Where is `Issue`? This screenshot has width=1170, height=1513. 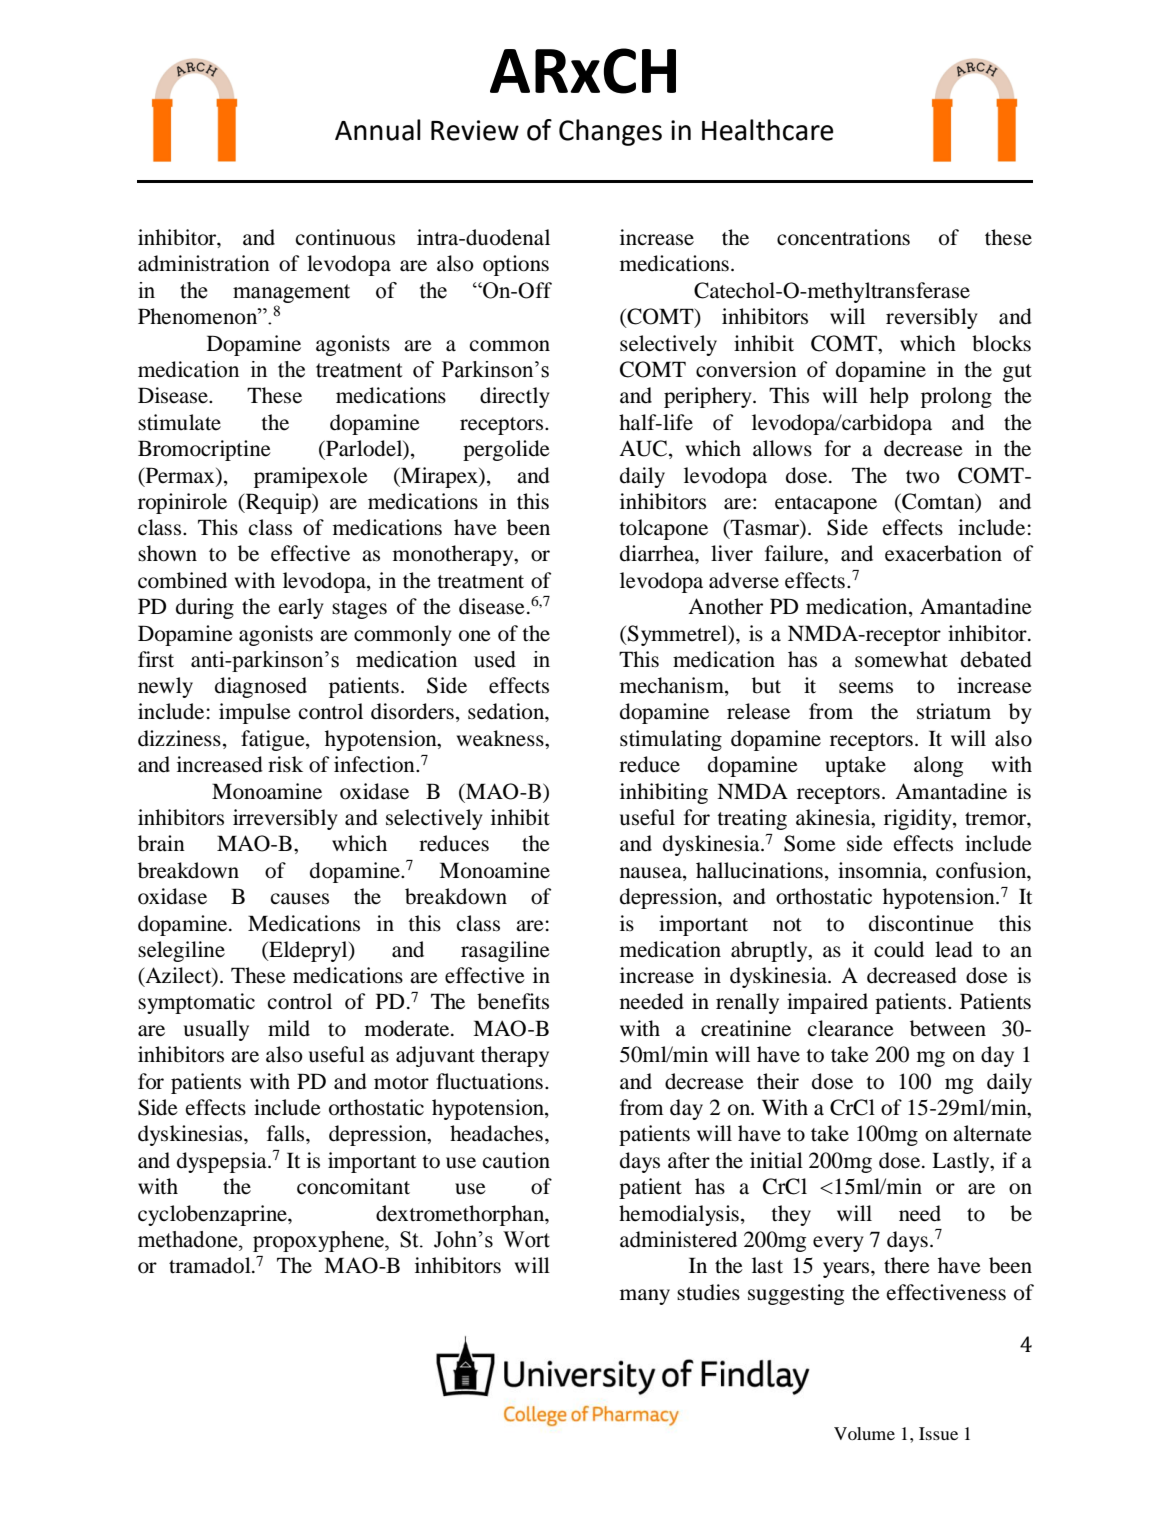
Issue is located at coordinates (938, 1433).
